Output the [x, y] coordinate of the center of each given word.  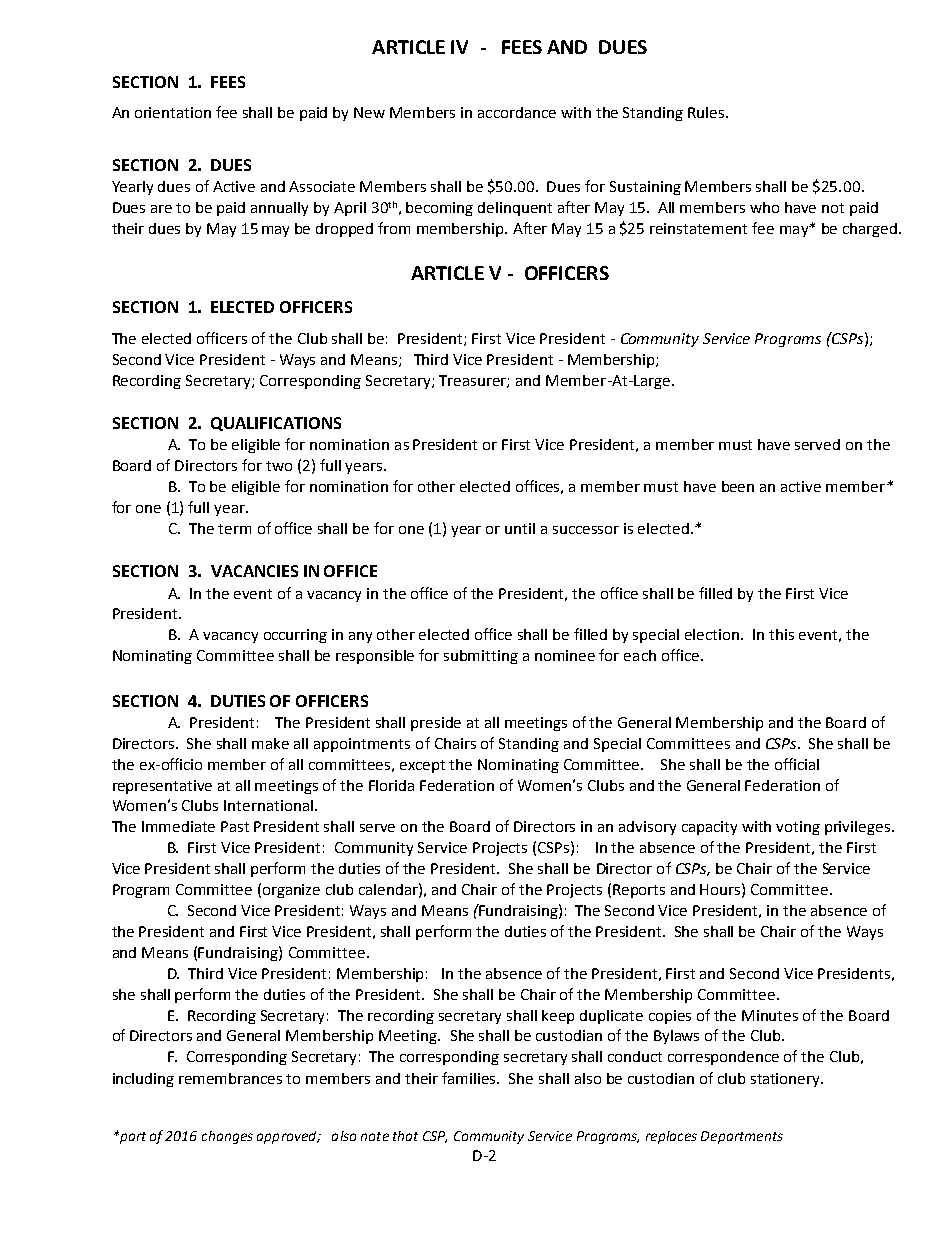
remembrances [230, 1078]
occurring [295, 636]
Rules [707, 112]
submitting [481, 657]
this [781, 634]
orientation [173, 112]
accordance [517, 112]
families [470, 1078]
